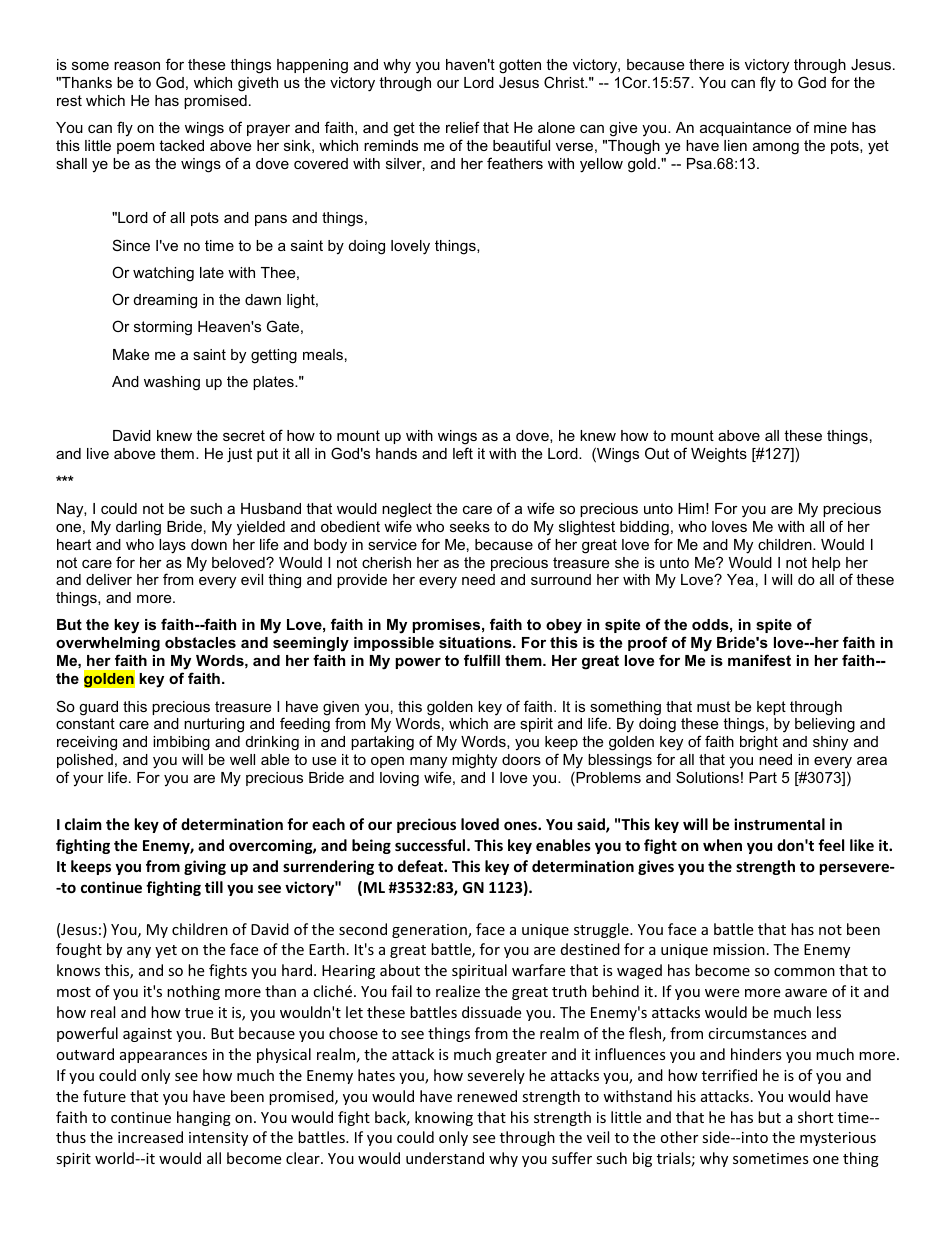 This screenshot has height=1233, width=952. I want to click on left, so click(463, 453).
